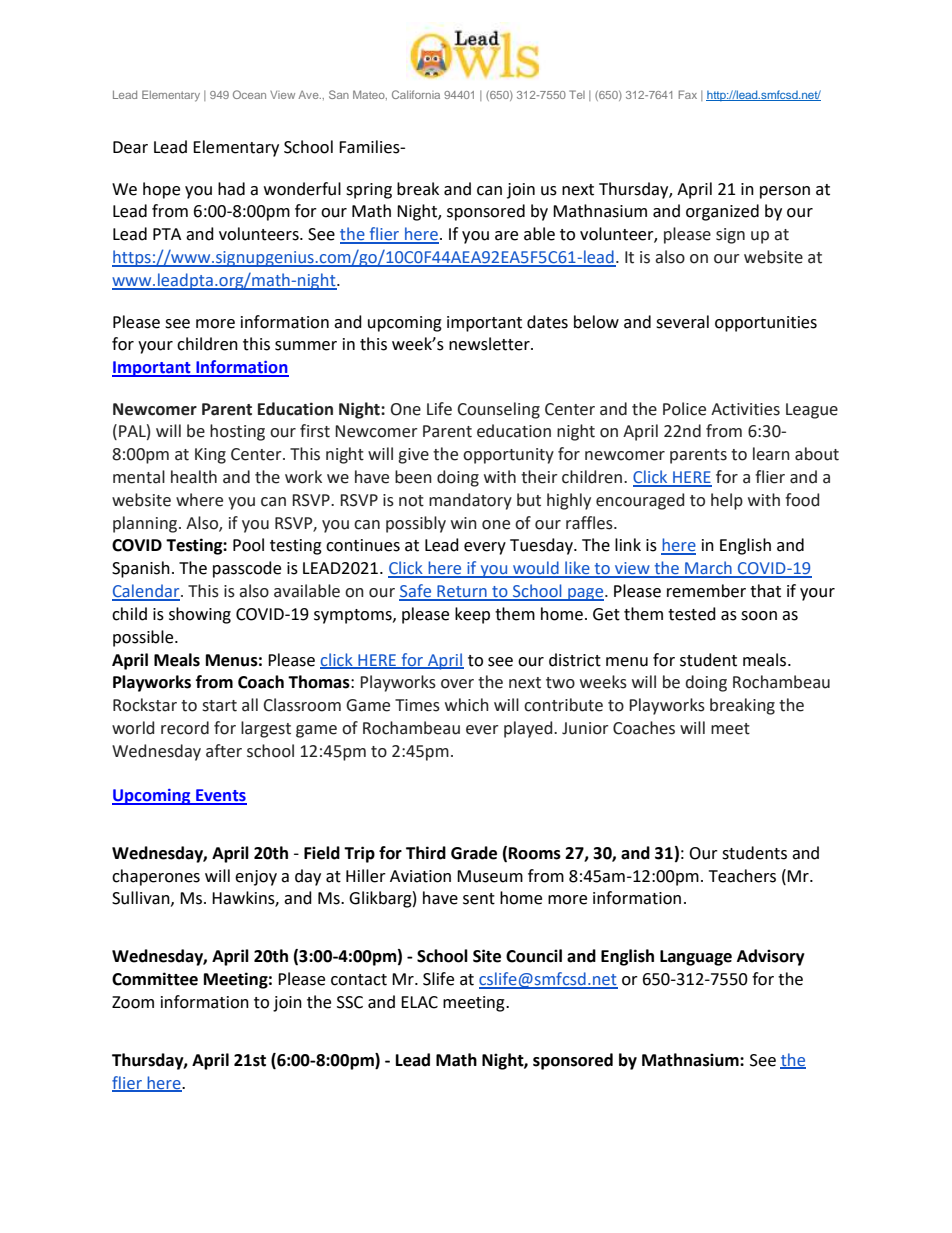 Image resolution: width=952 pixels, height=1233 pixels. What do you see at coordinates (688, 94) in the screenshot?
I see `Fax` at bounding box center [688, 94].
